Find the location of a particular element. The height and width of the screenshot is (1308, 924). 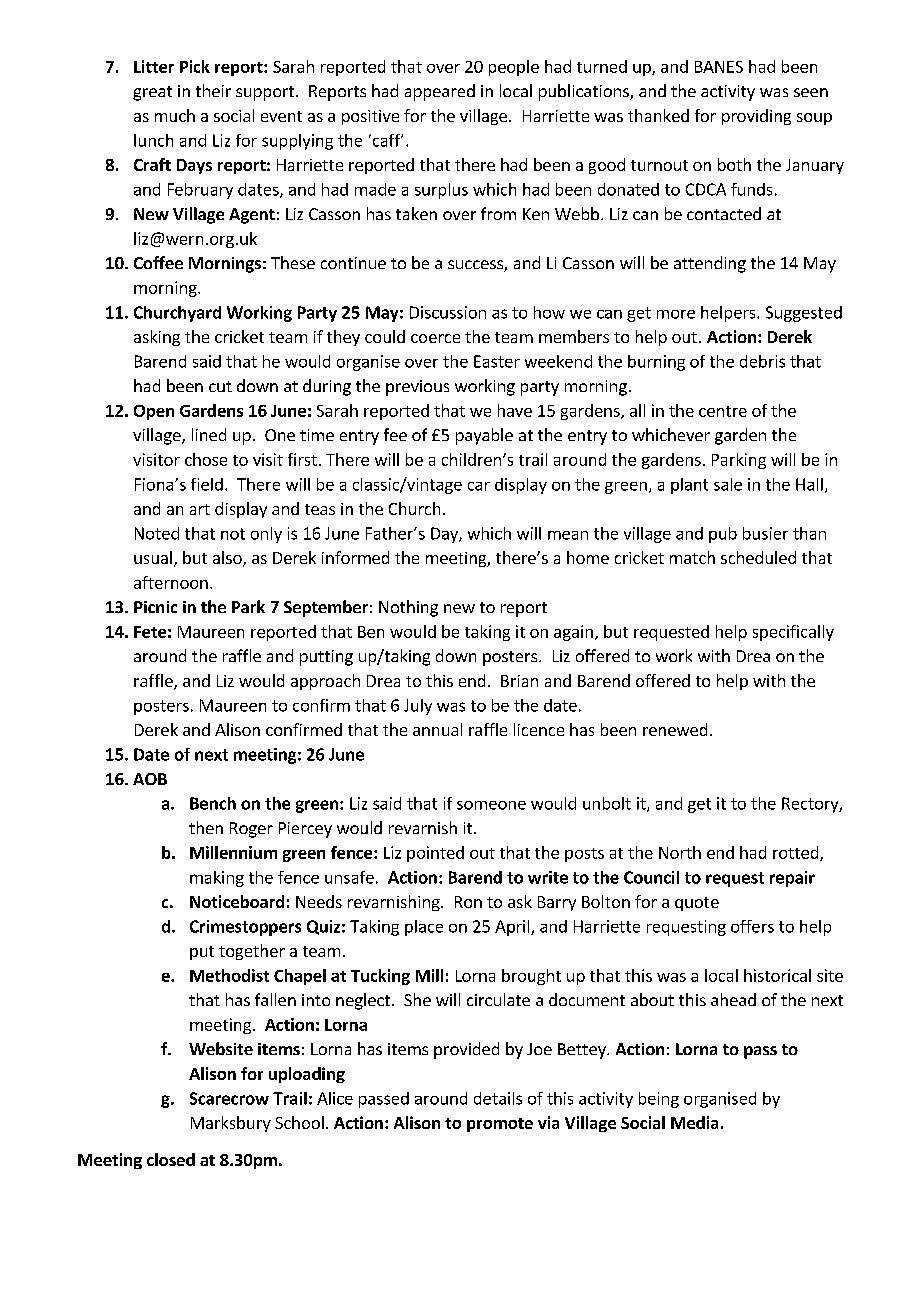

Bench is located at coordinates (213, 803).
